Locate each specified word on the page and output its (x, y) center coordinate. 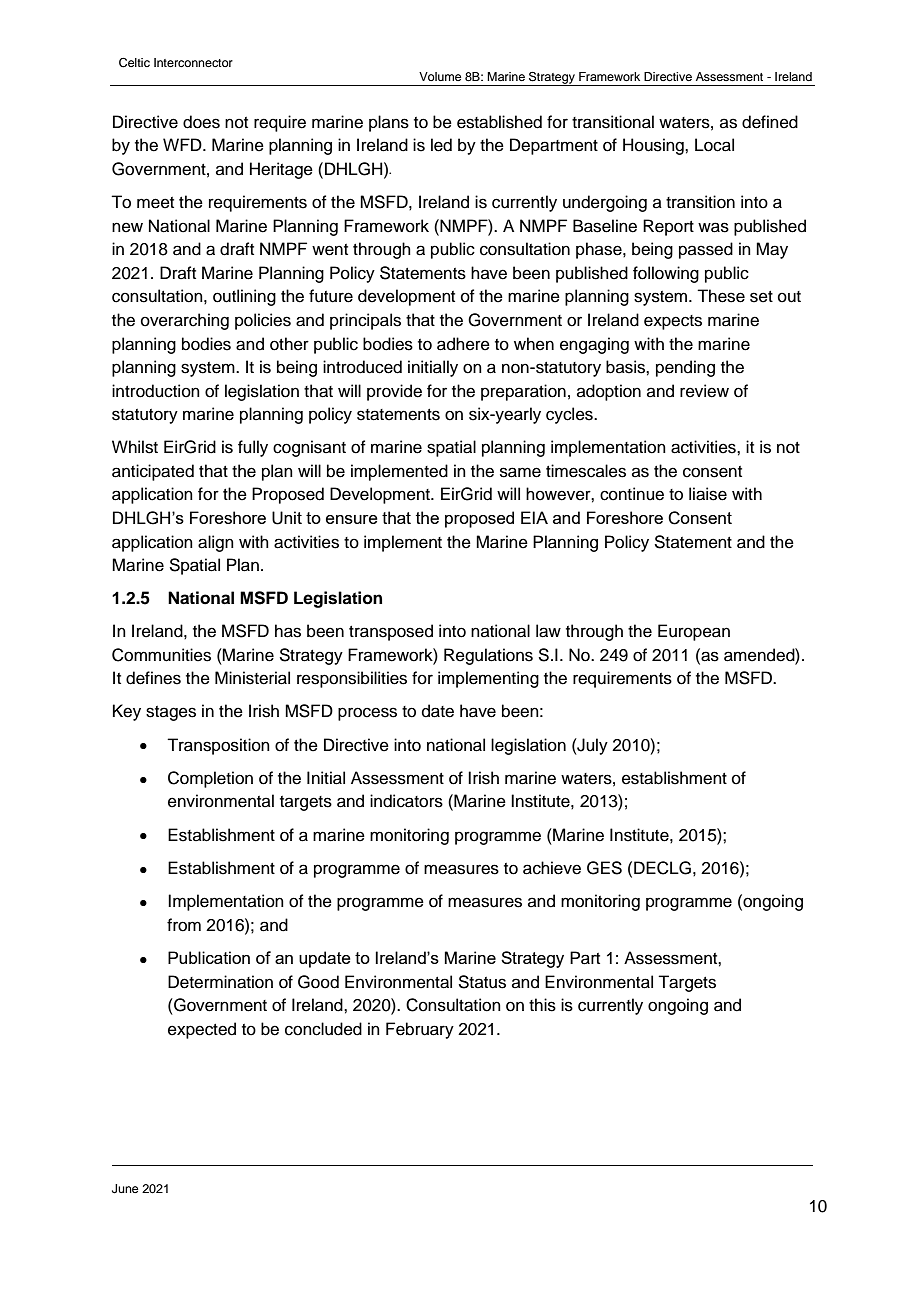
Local (714, 145)
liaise (708, 494)
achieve (552, 868)
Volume (440, 76)
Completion (210, 779)
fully (253, 448)
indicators (406, 801)
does (201, 122)
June (125, 1189)
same (520, 472)
